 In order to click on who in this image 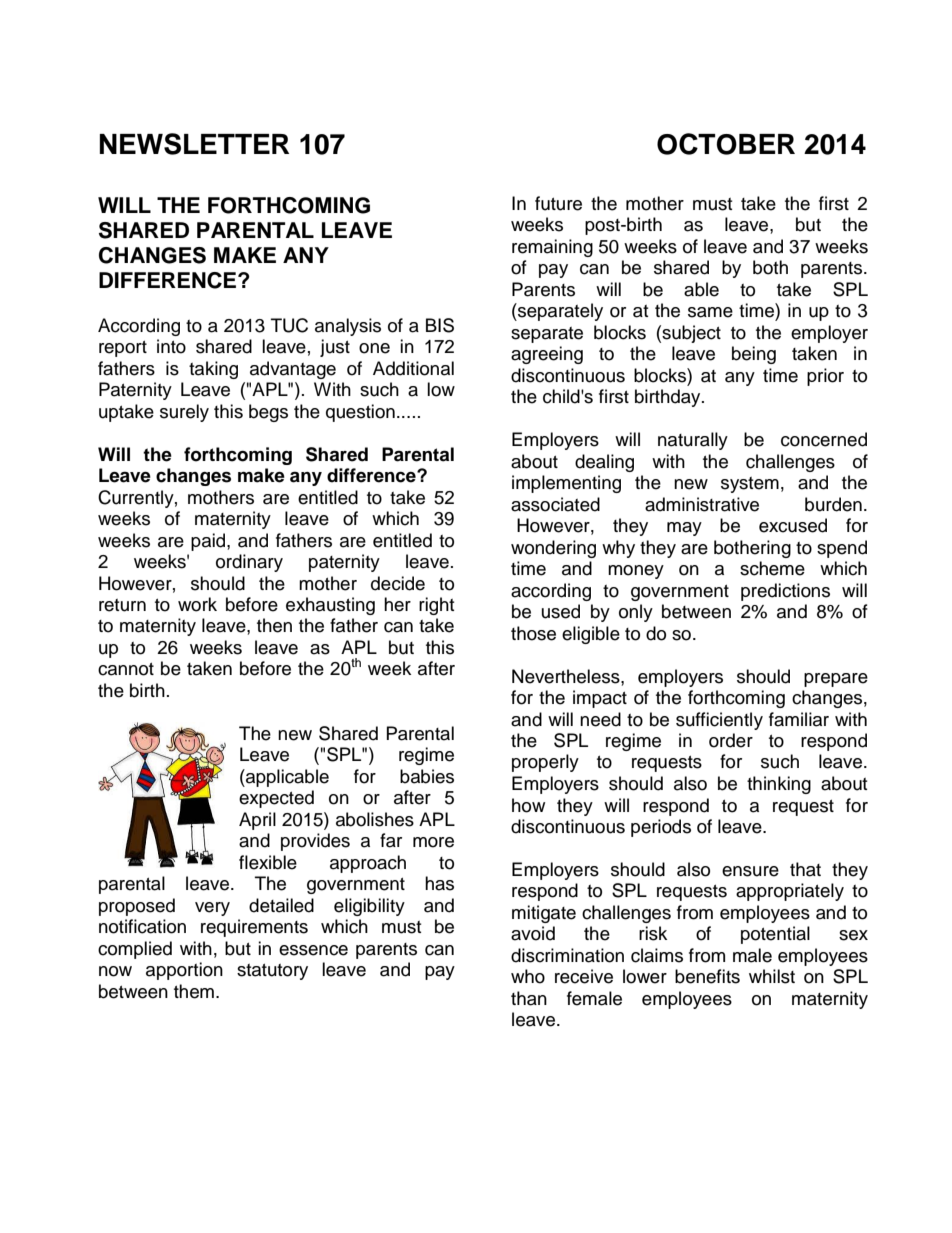, I will do `click(528, 976)`.
